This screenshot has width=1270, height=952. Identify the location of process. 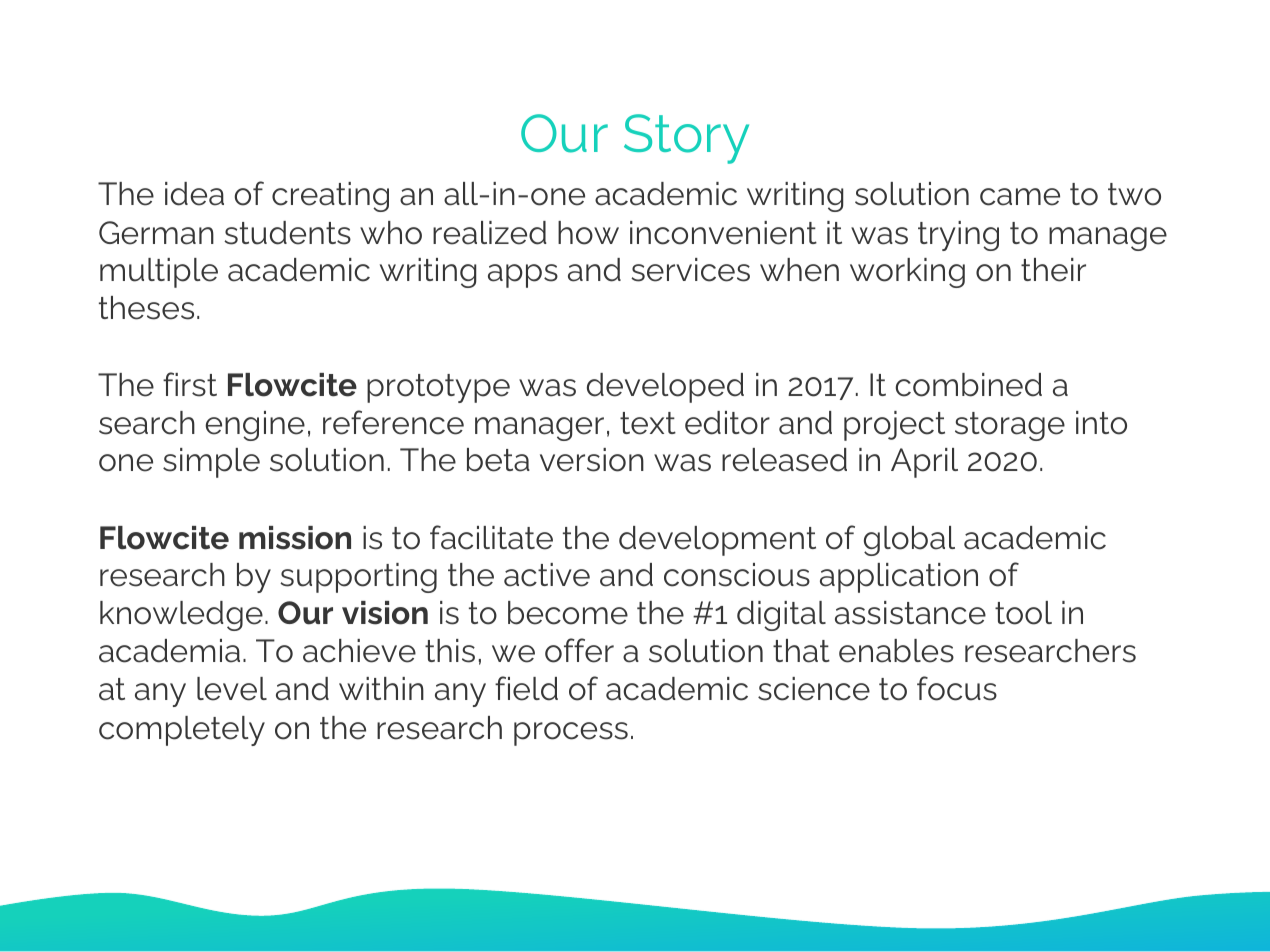
(571, 734).
